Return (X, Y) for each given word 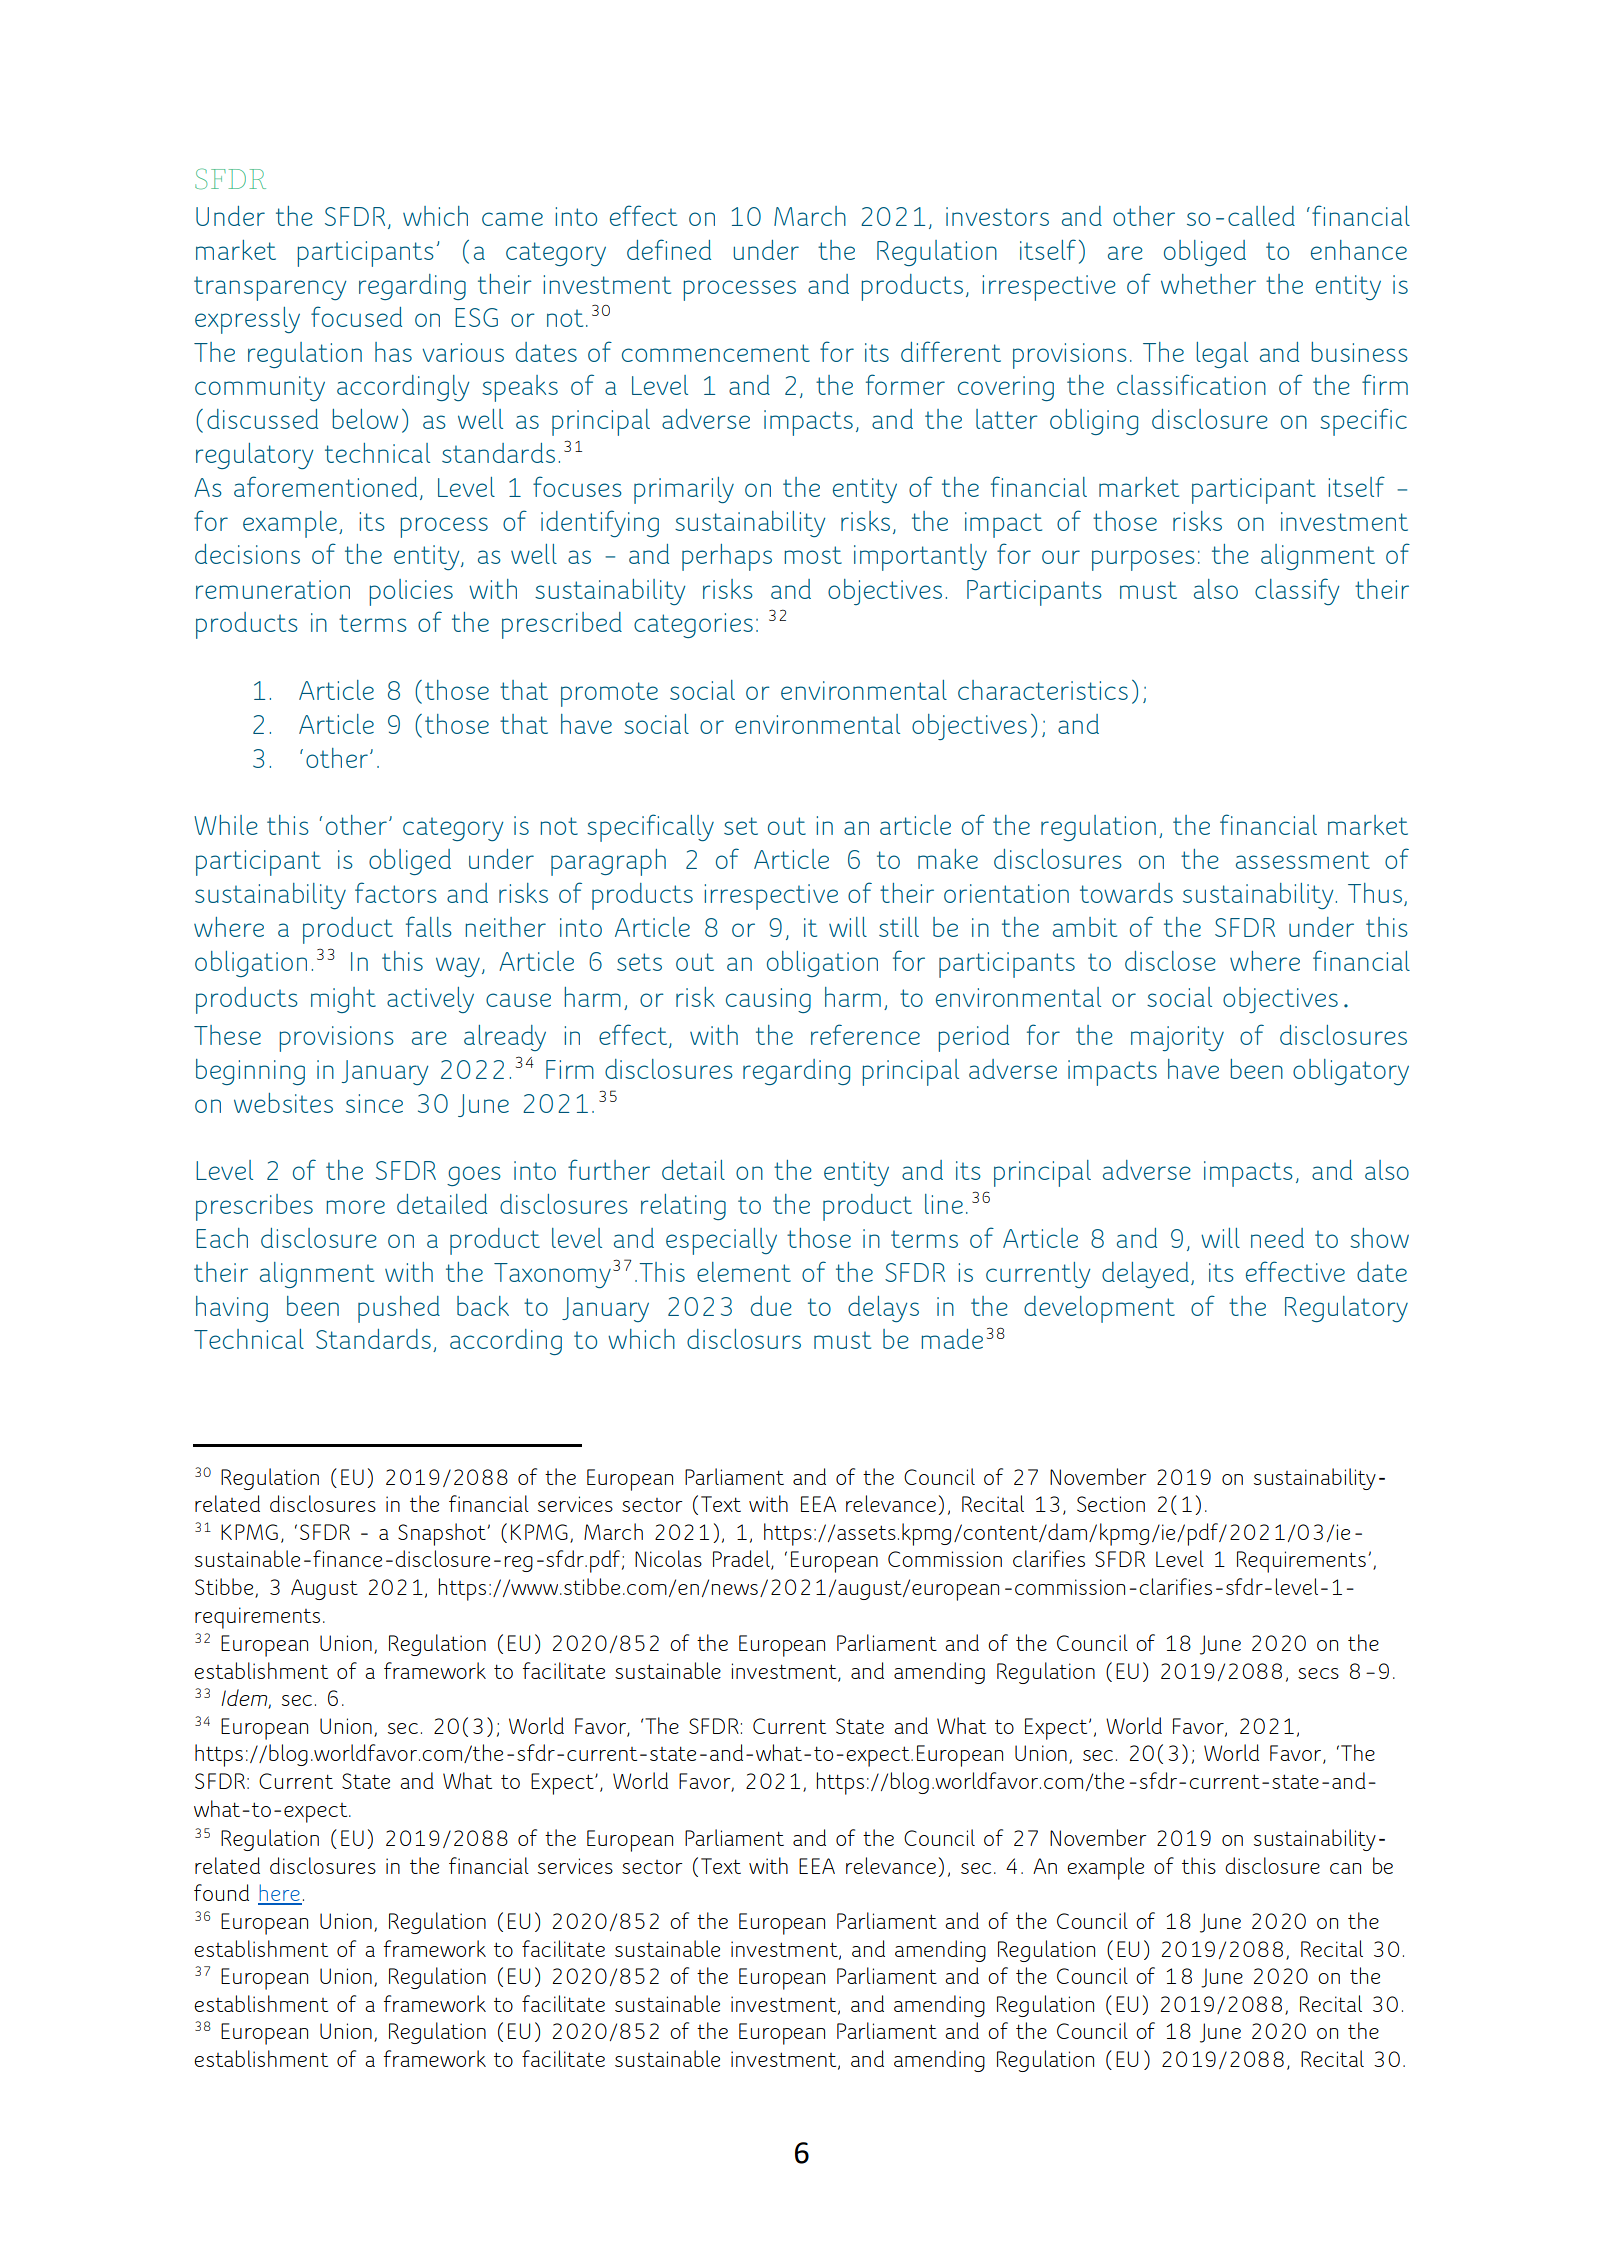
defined (669, 249)
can (1345, 1868)
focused (356, 316)
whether (1208, 284)
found (221, 1892)
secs (1318, 1673)
